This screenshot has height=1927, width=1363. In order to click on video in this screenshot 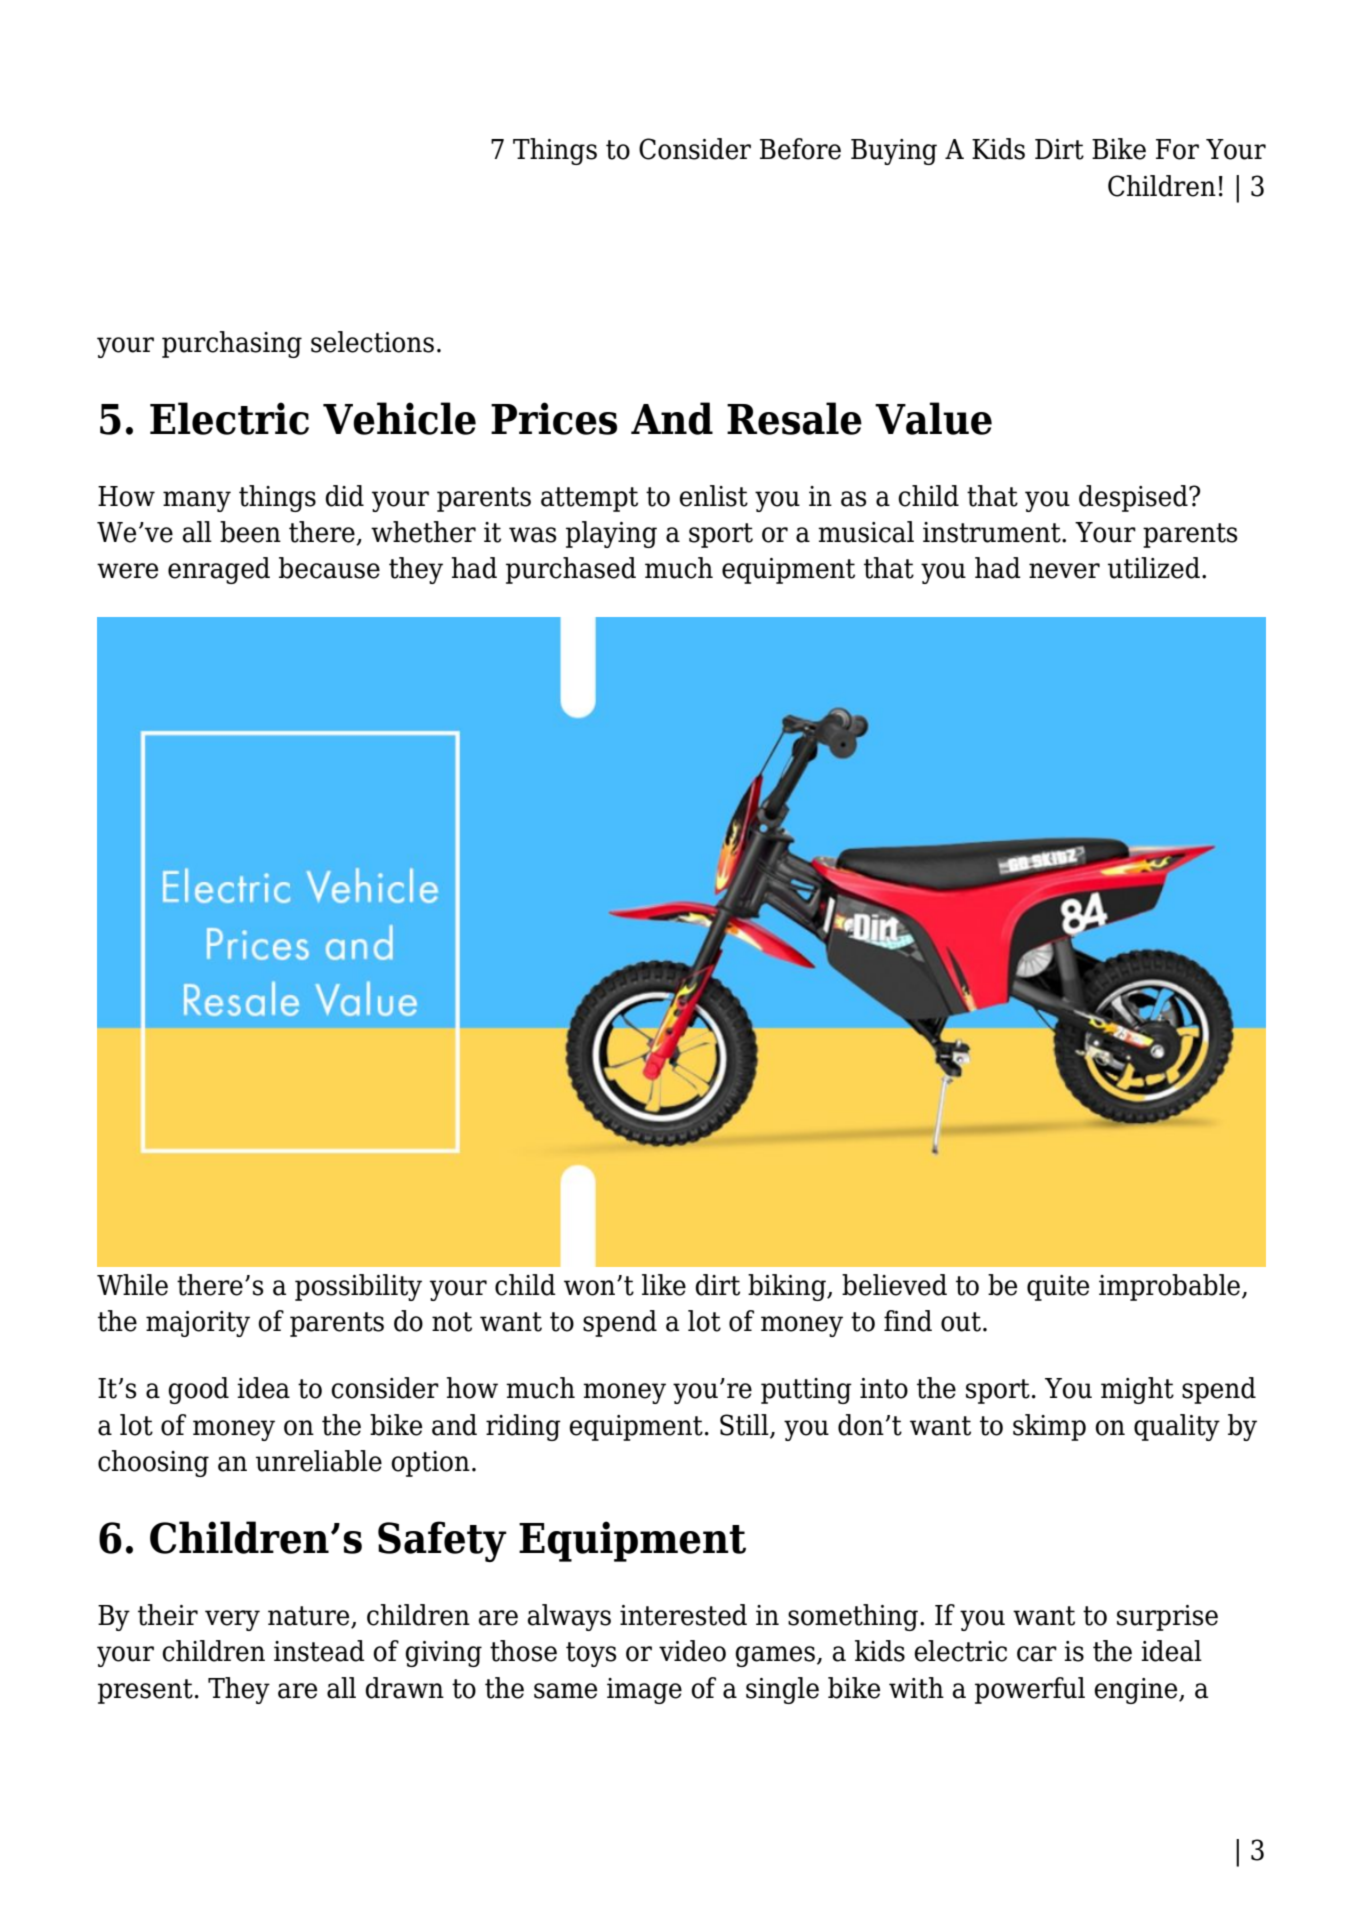, I will do `click(692, 1651)`.
